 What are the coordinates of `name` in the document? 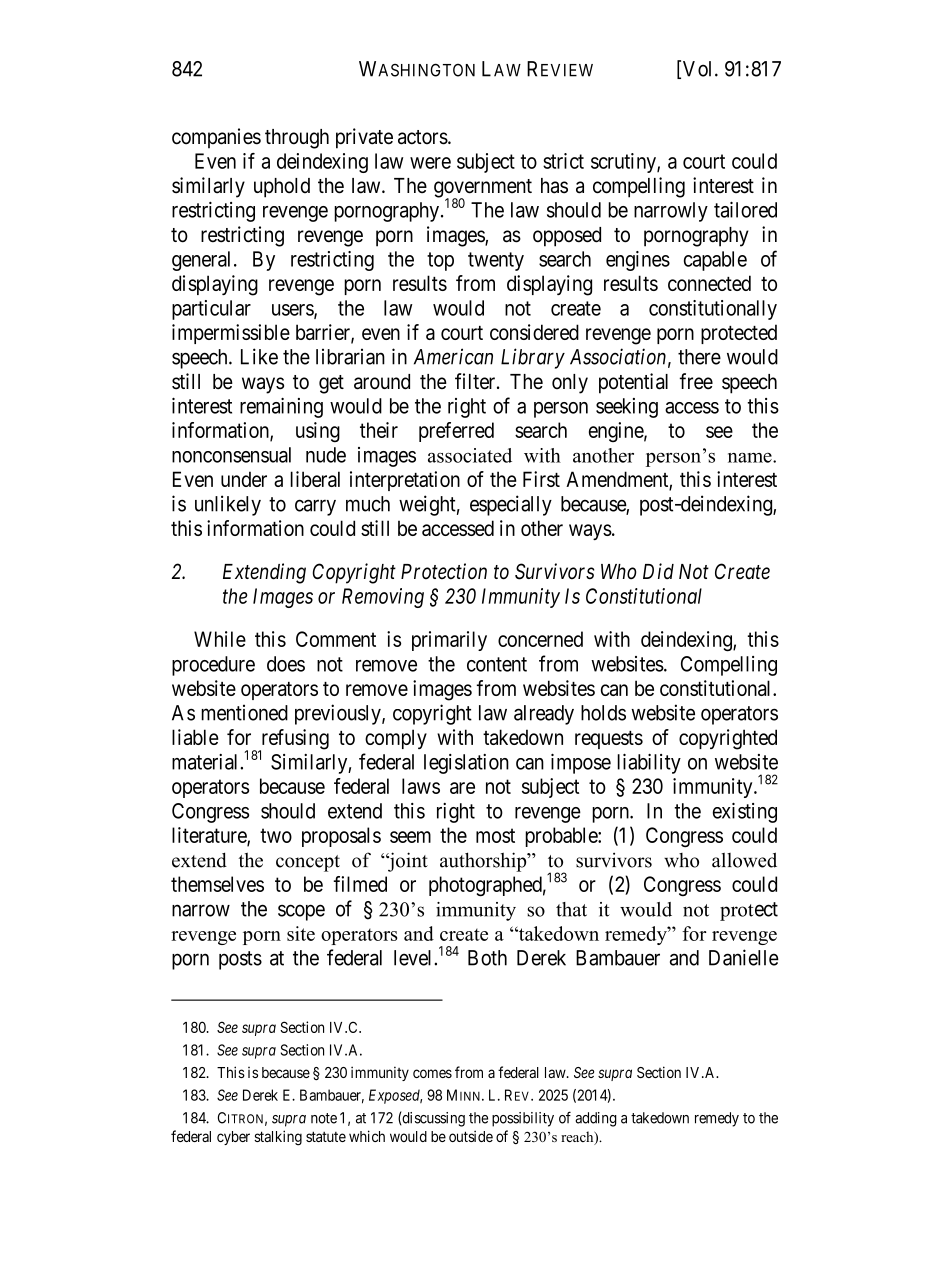 It's located at (751, 458).
